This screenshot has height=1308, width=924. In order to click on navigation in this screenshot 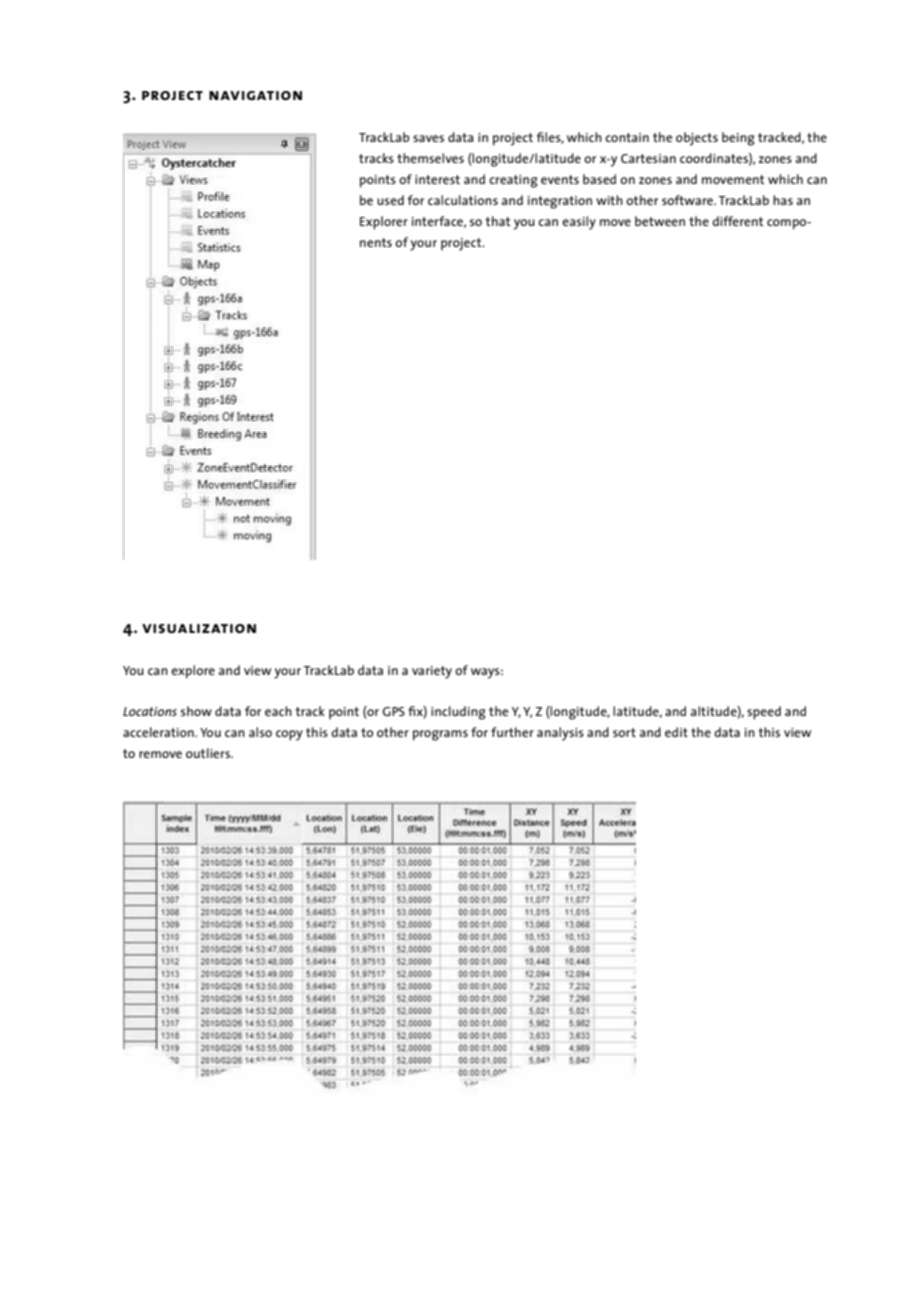, I will do `click(255, 95)`.
